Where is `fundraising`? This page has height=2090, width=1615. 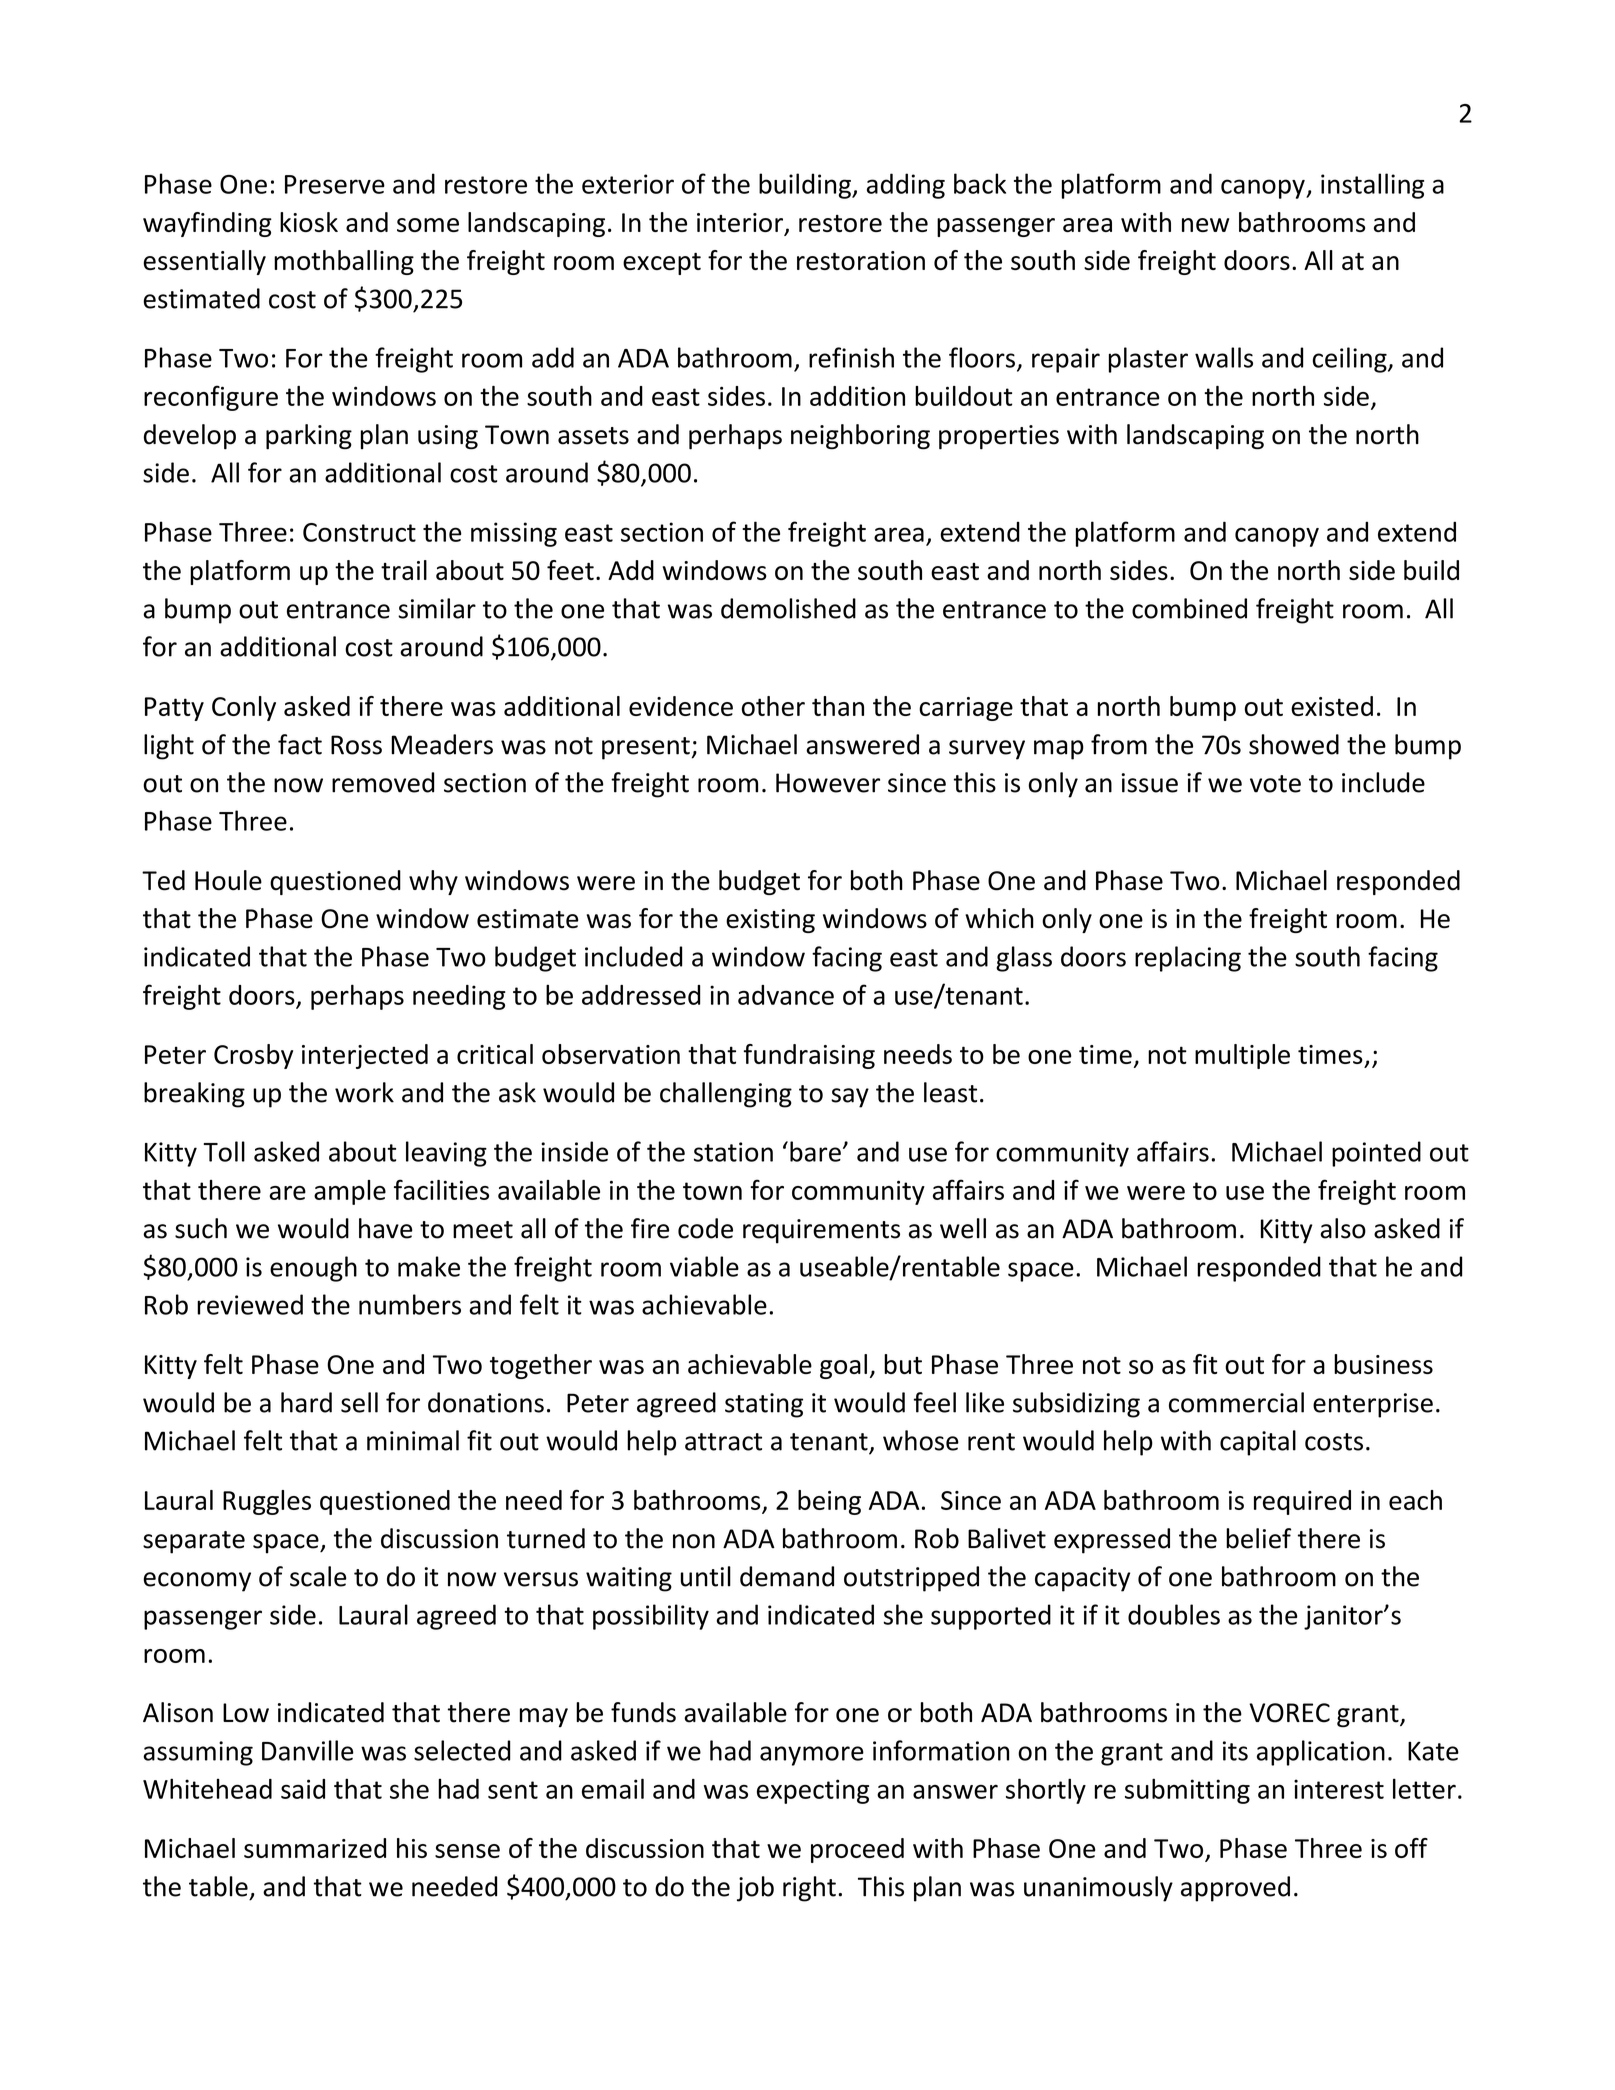 fundraising is located at coordinates (809, 1056).
